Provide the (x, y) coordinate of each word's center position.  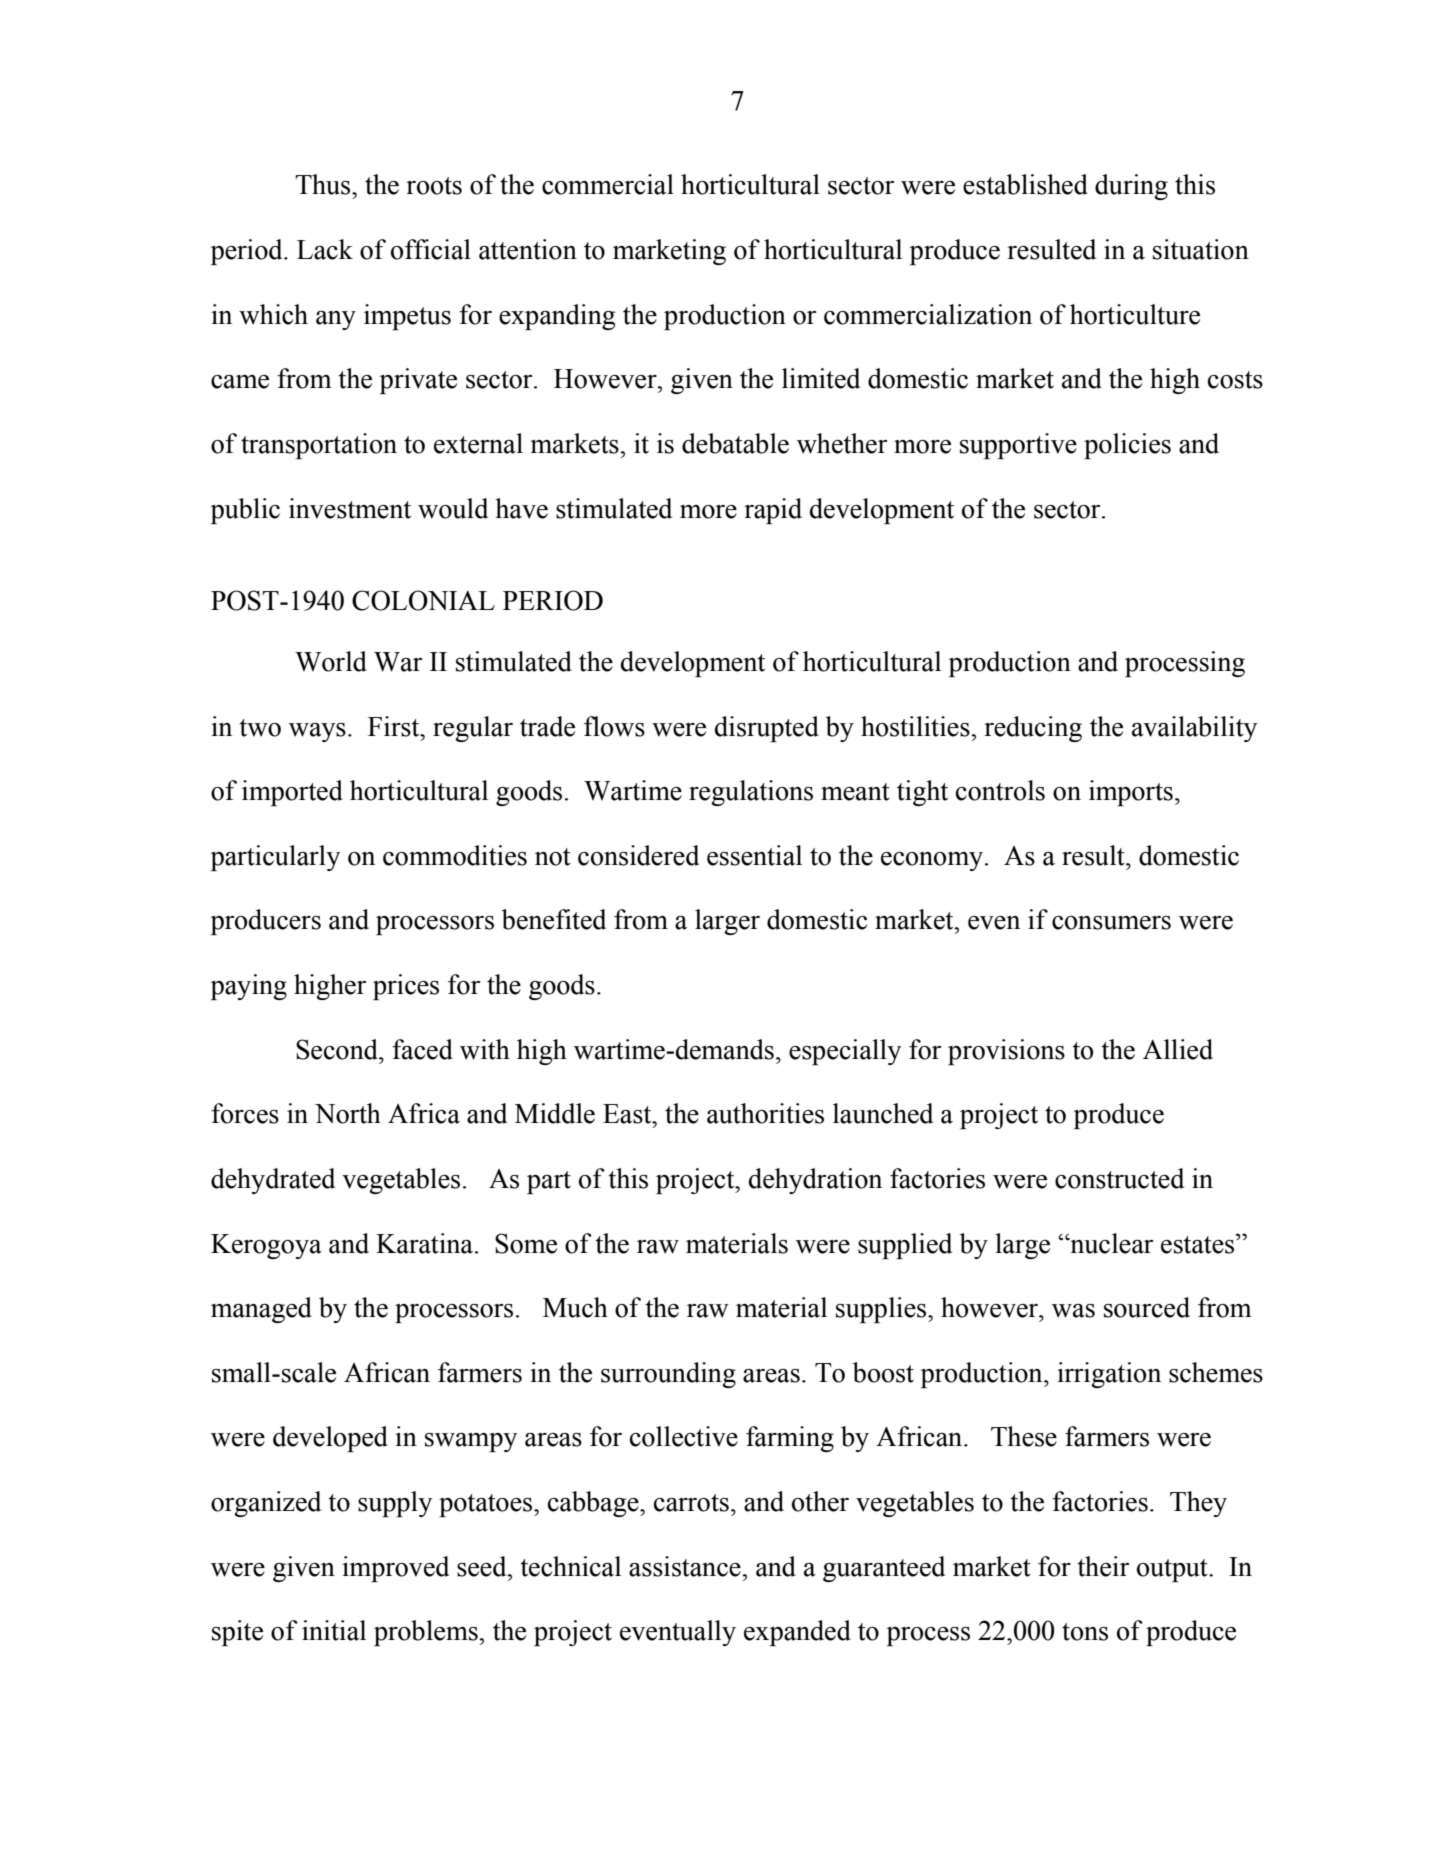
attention (528, 249)
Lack (325, 249)
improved (395, 1569)
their (1103, 1566)
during (1131, 187)
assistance (686, 1566)
